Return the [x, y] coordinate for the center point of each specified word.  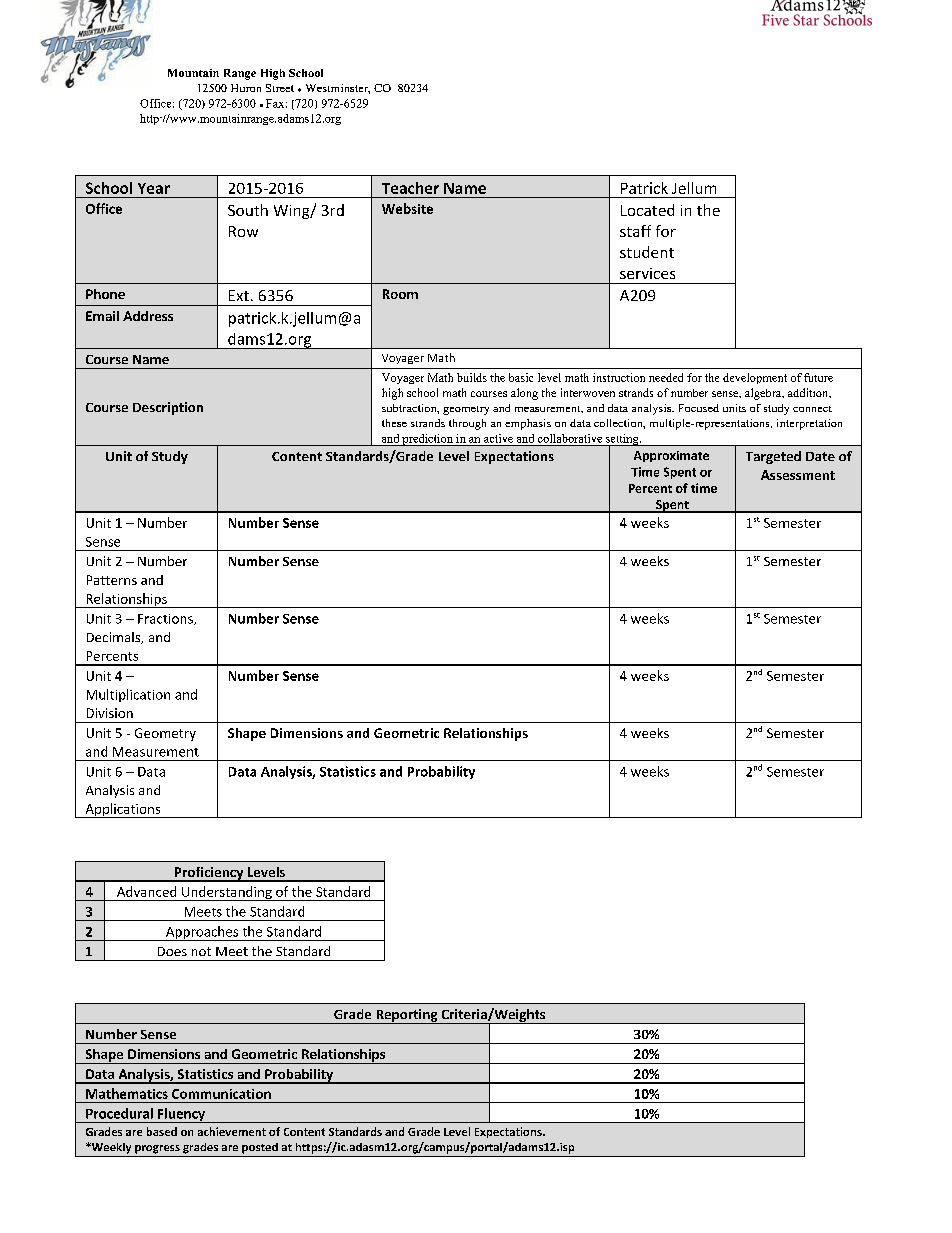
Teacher [410, 188]
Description [168, 408]
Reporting [407, 1016]
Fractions [166, 619]
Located [647, 210]
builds [472, 377]
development [755, 378]
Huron [246, 88]
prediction [428, 440]
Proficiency [209, 874]
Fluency [182, 1115]
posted [260, 1148]
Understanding [227, 893]
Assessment [798, 475]
